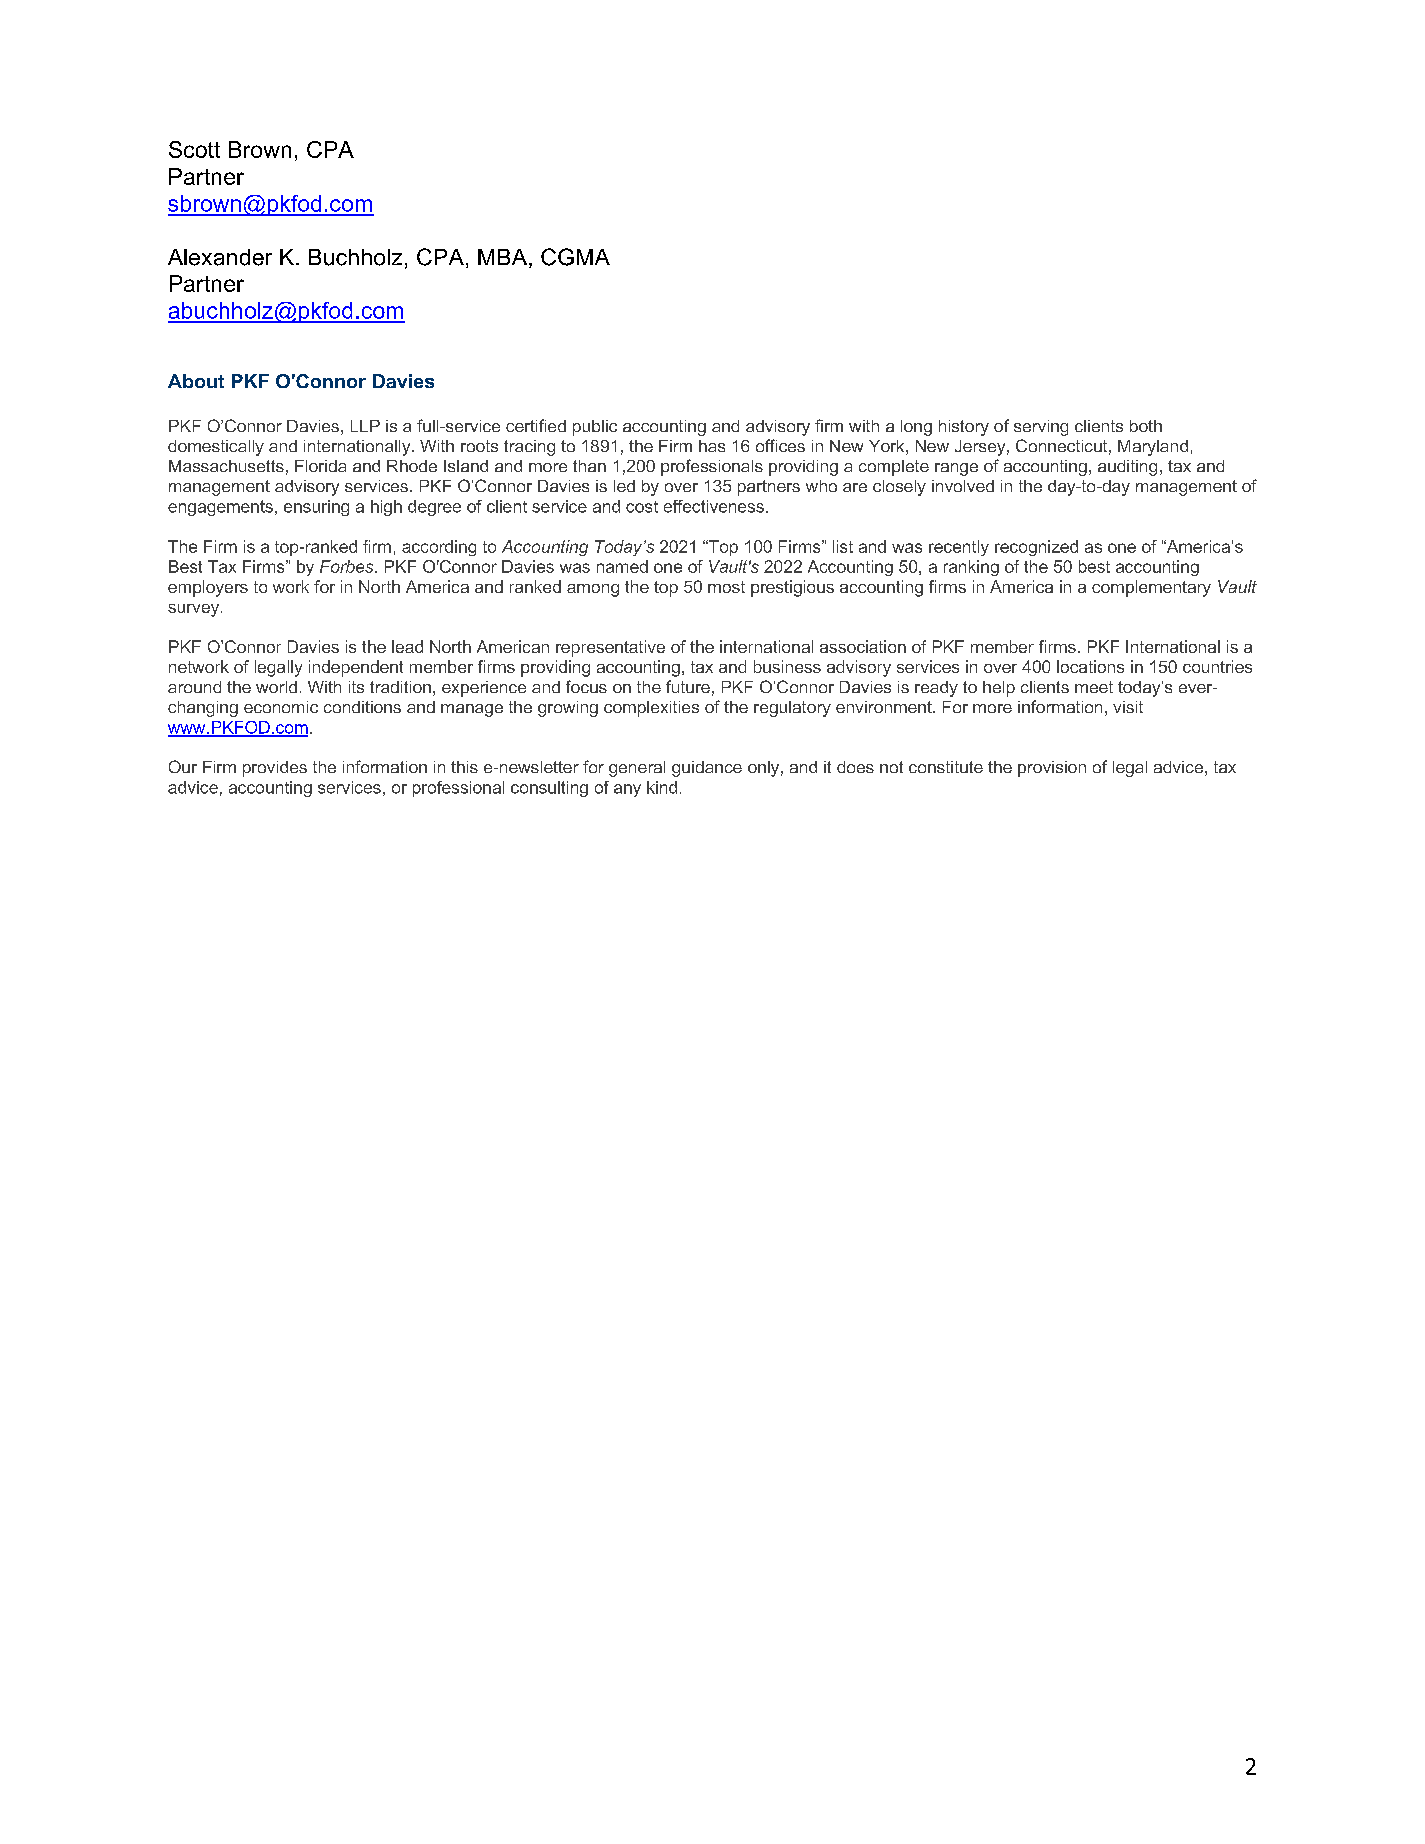 This page has height=1844, width=1425. Describe the element at coordinates (504, 258) in the page. I see `MBA` at that location.
